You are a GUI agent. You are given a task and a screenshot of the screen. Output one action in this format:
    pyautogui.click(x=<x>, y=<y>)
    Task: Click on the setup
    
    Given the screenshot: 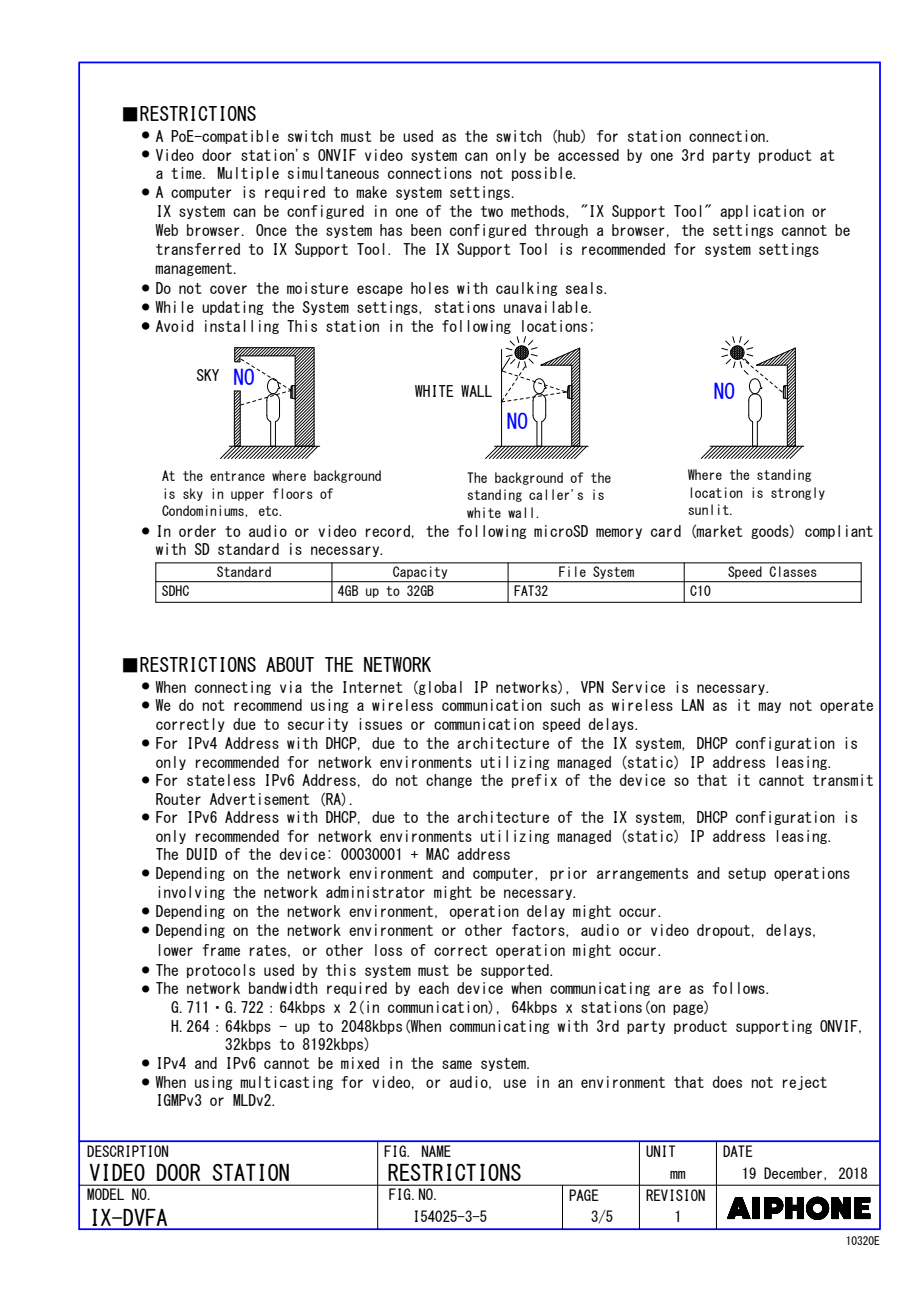 What is the action you would take?
    pyautogui.click(x=747, y=874)
